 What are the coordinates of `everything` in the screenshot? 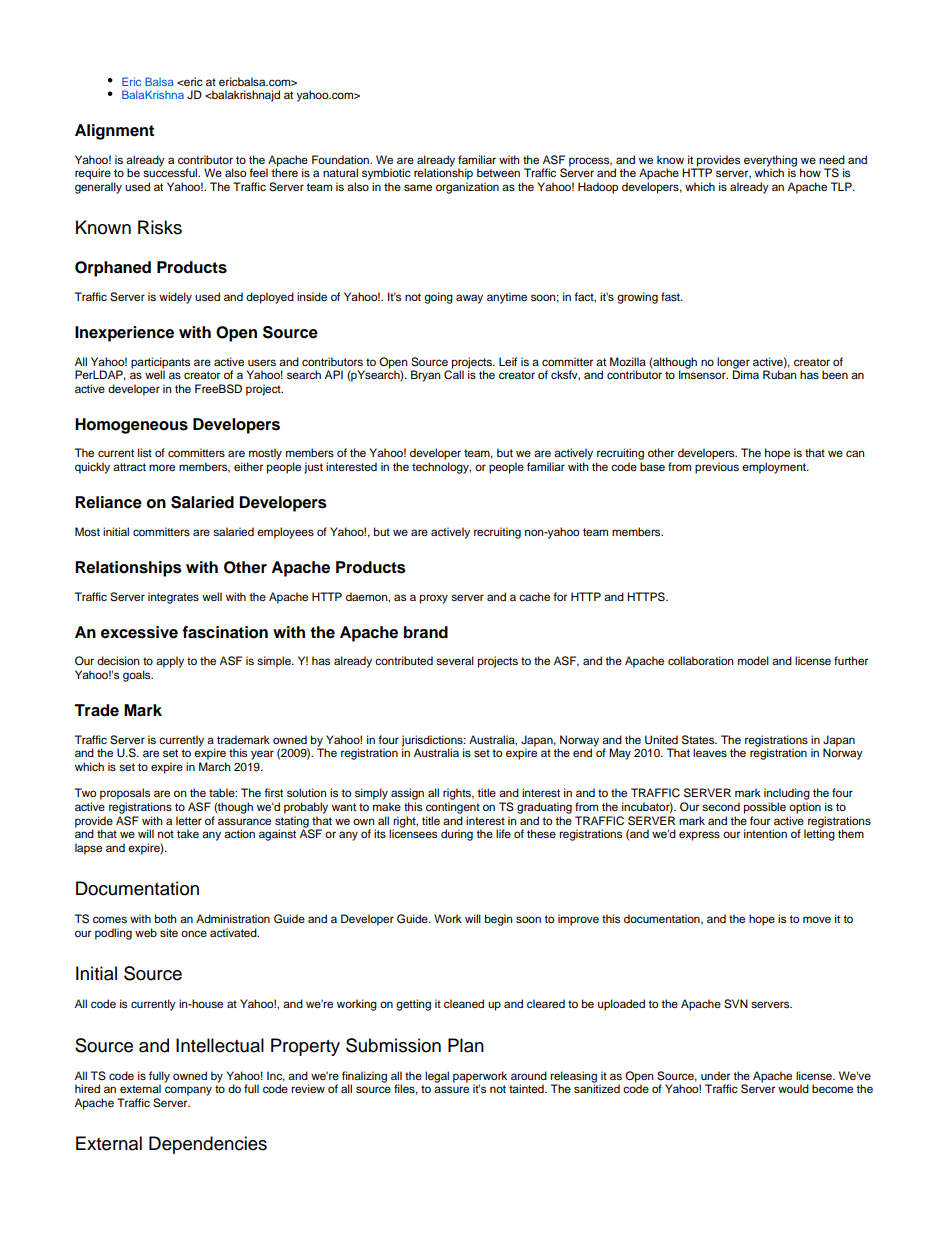 It's located at (770, 162).
